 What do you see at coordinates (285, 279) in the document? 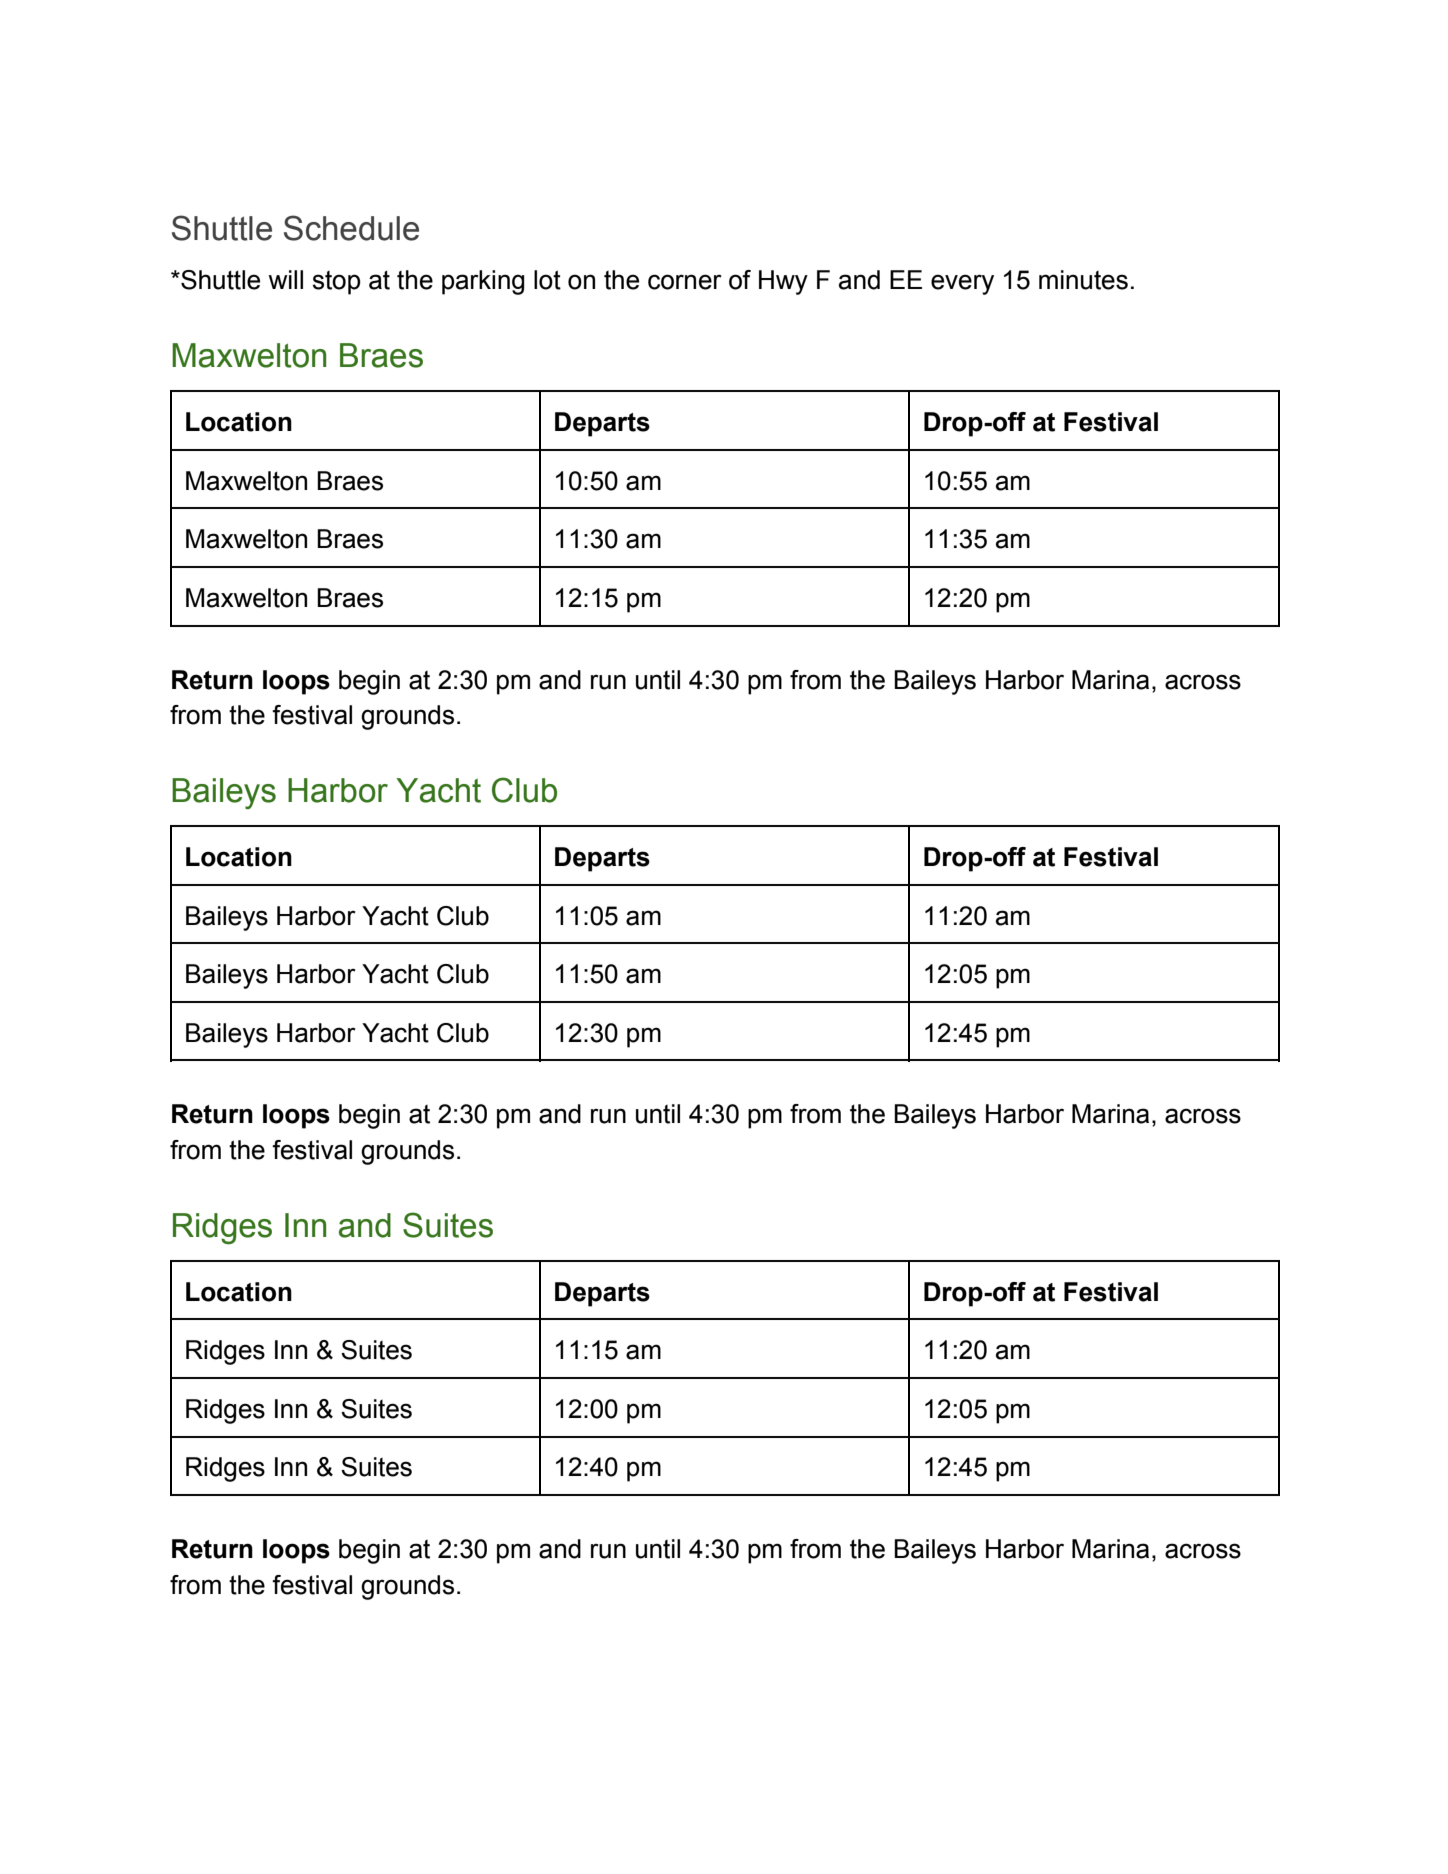
I see `will` at bounding box center [285, 279].
